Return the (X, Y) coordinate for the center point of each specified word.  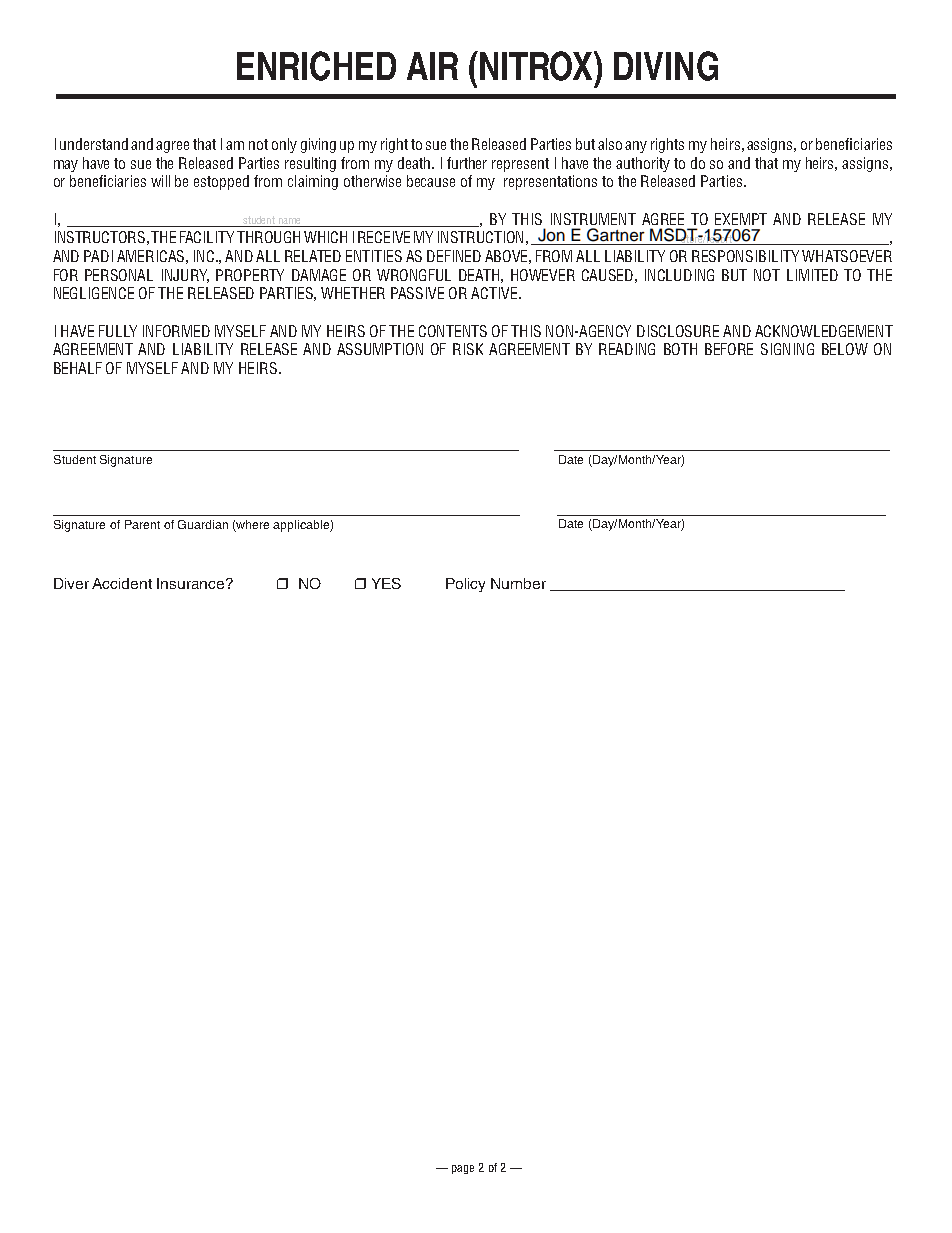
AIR (432, 66)
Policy (465, 585)
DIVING (666, 66)
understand (94, 144)
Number (518, 583)
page (463, 1169)
